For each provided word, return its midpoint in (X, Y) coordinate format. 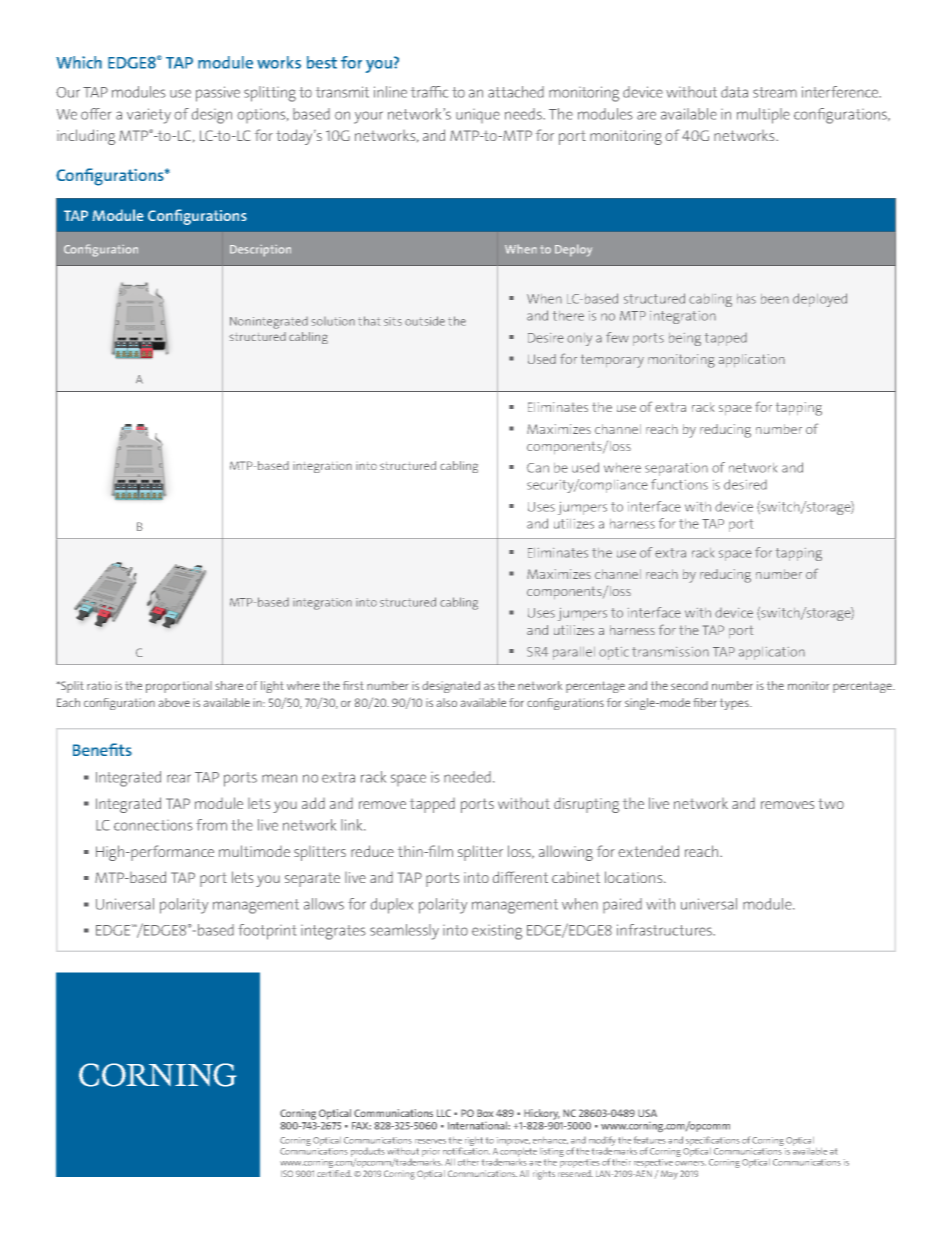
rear (179, 778)
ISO (287, 1173)
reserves (430, 1141)
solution (333, 321)
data (734, 92)
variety (149, 116)
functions (679, 484)
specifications (713, 1141)
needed (467, 777)
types (735, 704)
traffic (429, 92)
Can (538, 468)
